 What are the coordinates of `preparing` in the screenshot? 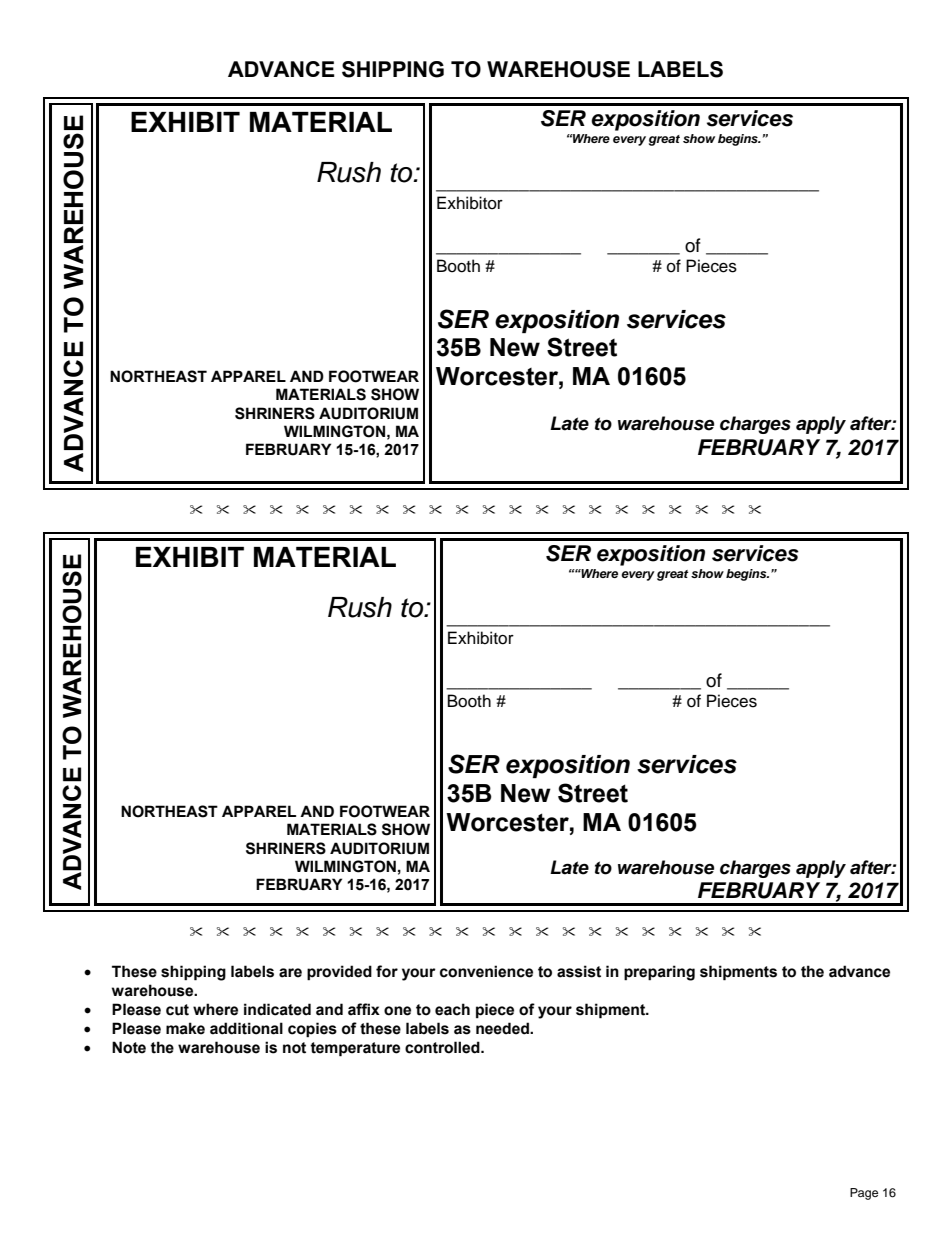 It's located at (659, 973).
